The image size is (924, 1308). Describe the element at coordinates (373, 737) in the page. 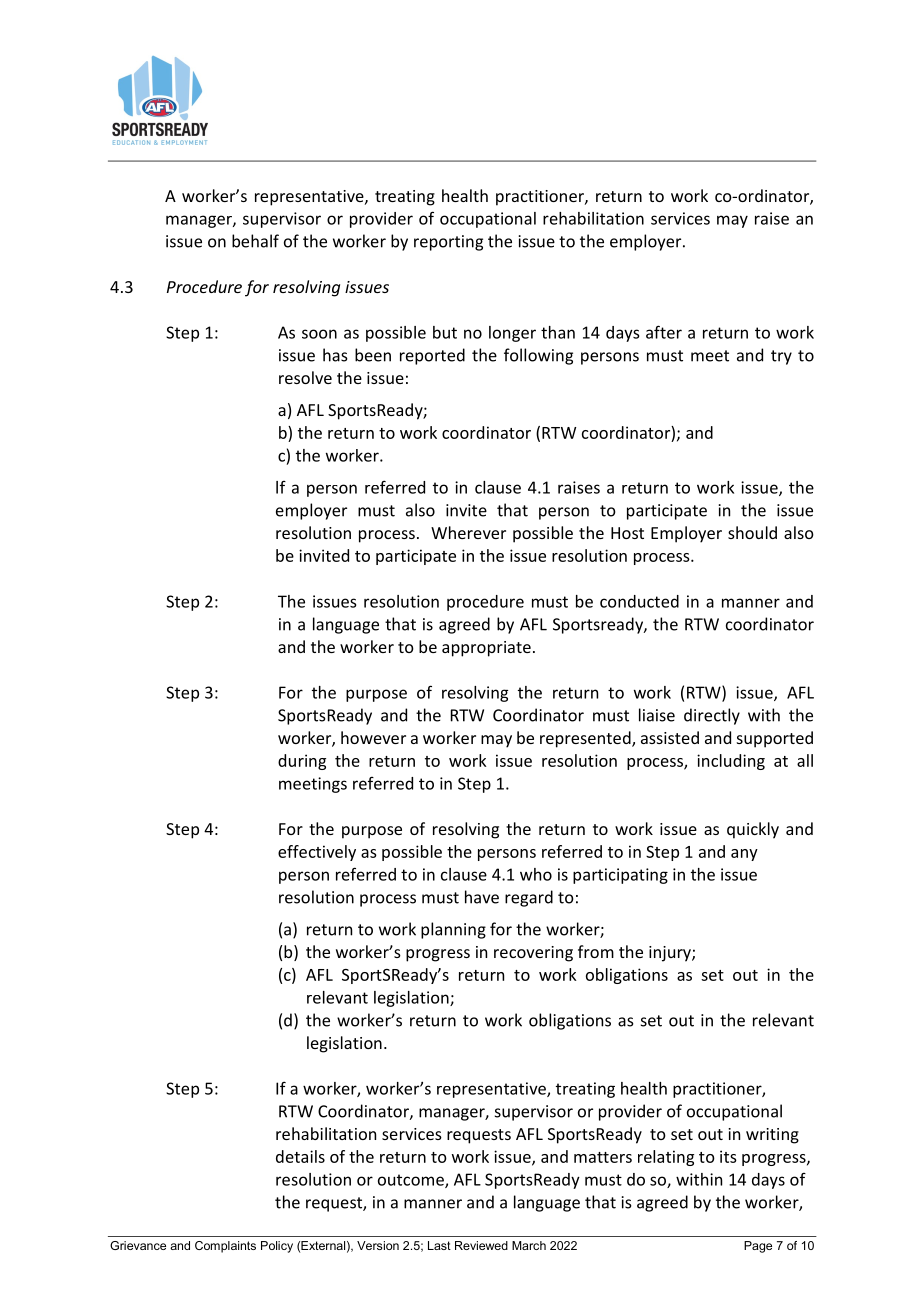

I see `however` at that location.
